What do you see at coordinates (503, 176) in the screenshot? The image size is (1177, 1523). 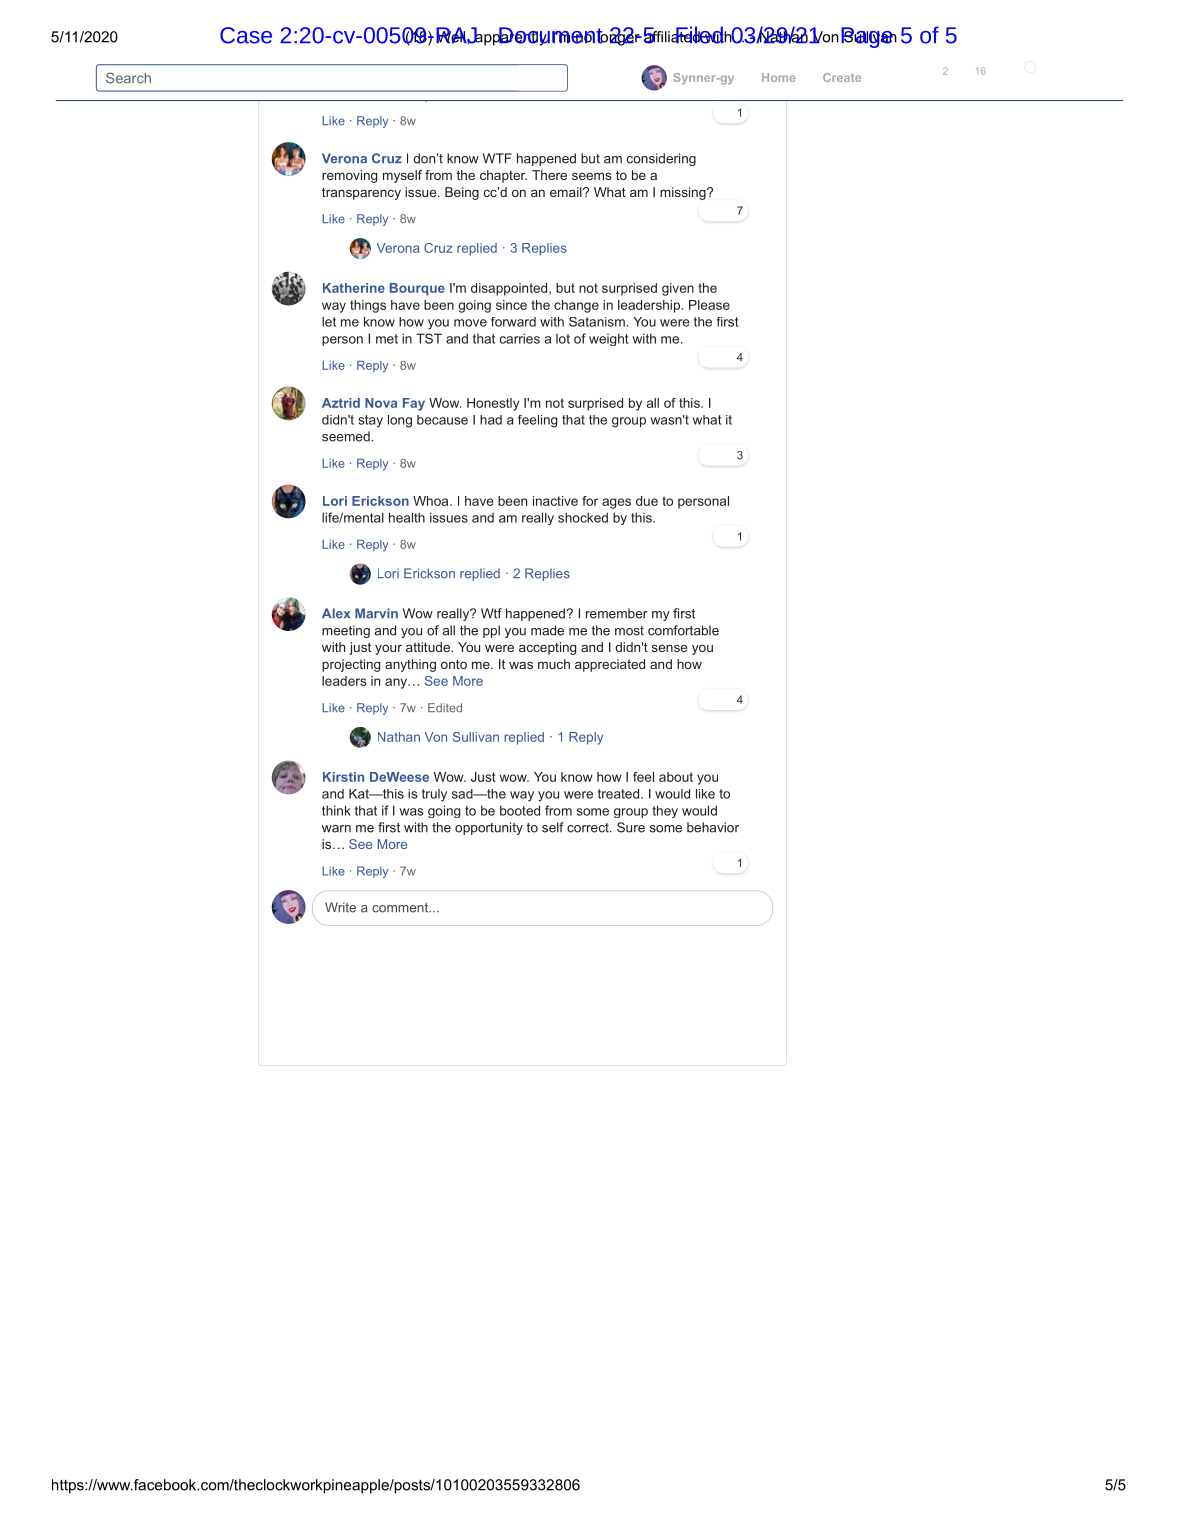 I see `chapter` at bounding box center [503, 176].
